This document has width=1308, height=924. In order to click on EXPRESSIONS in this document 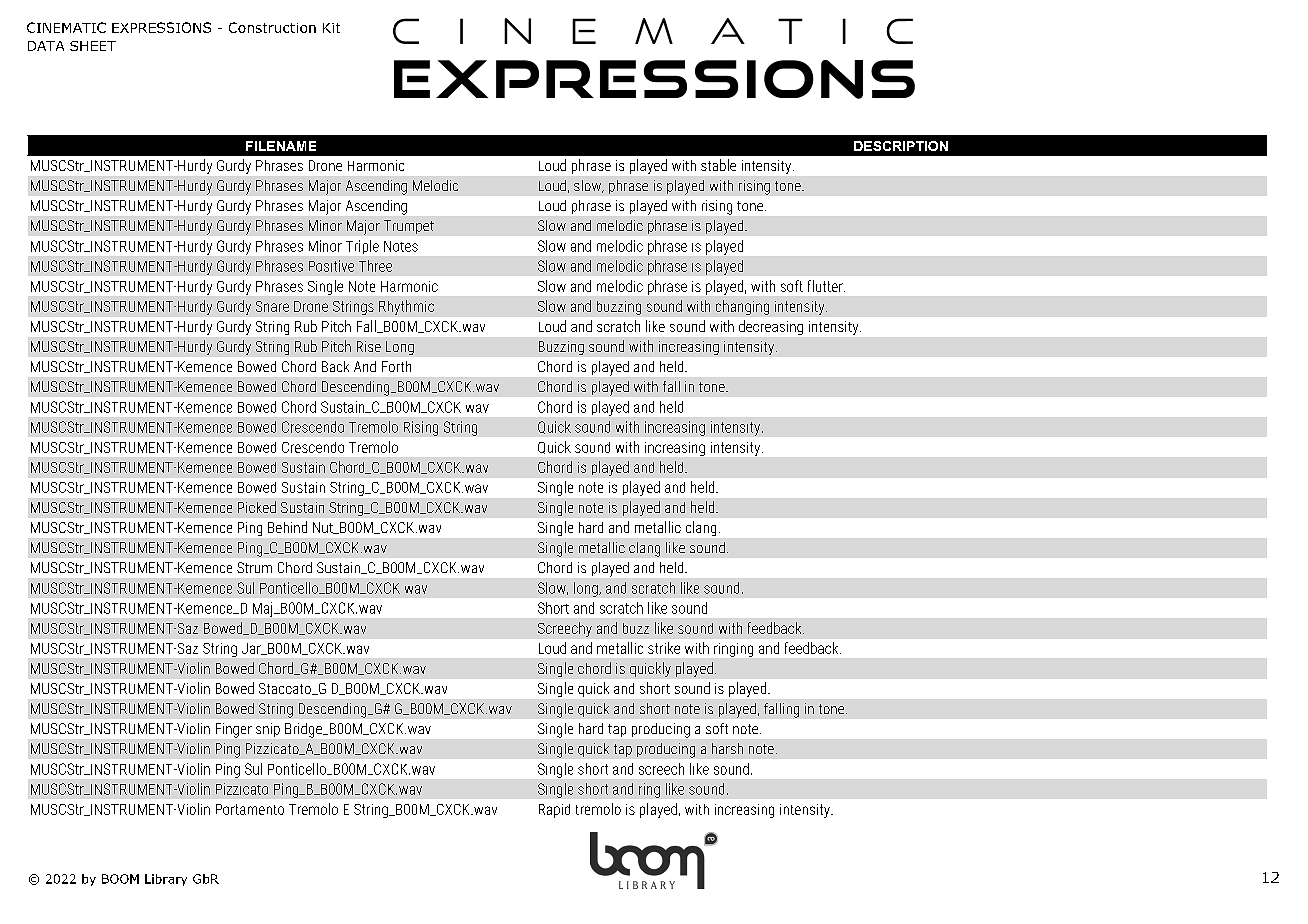, I will do `click(161, 27)`.
